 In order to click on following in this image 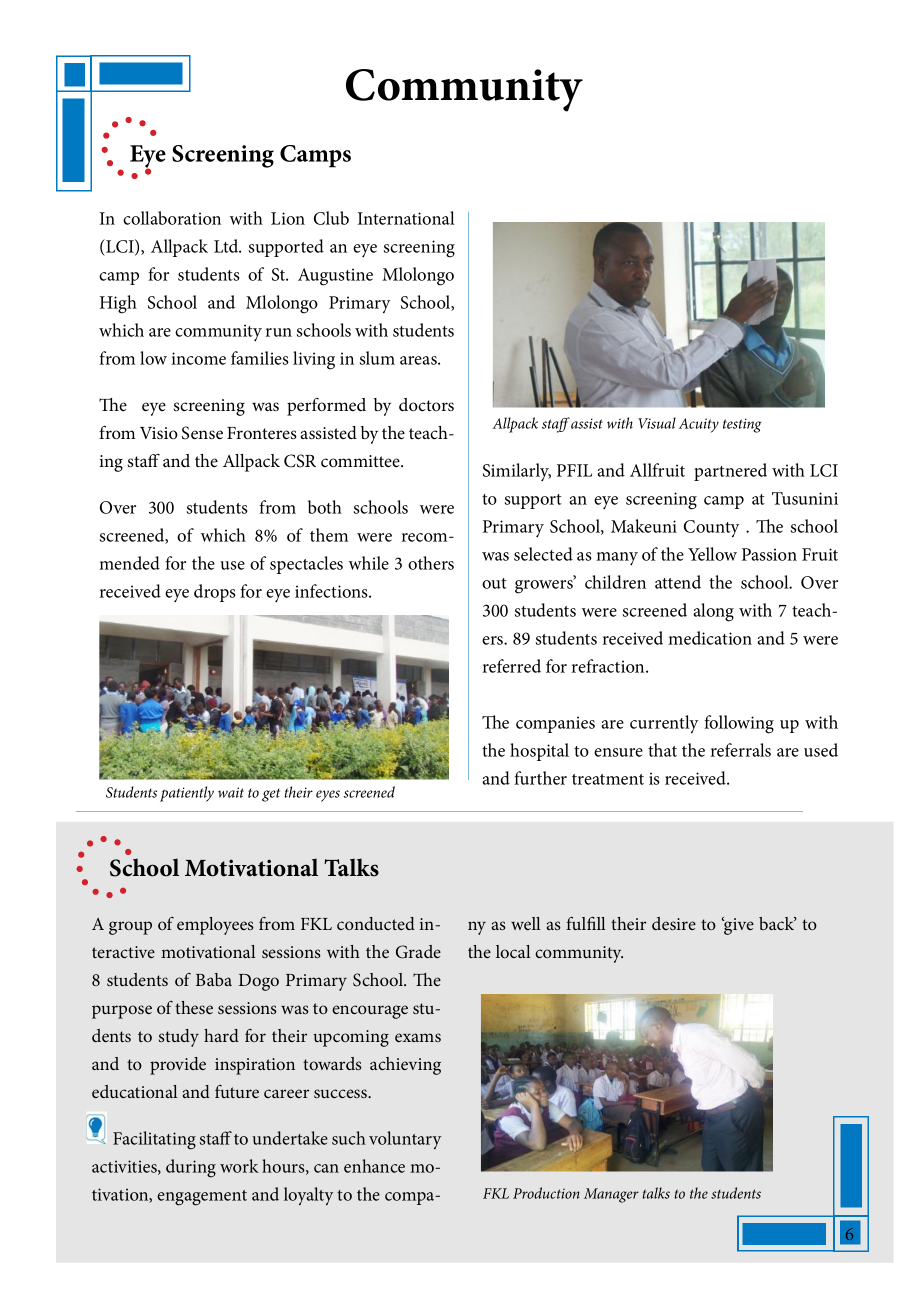, I will do `click(739, 724)`.
